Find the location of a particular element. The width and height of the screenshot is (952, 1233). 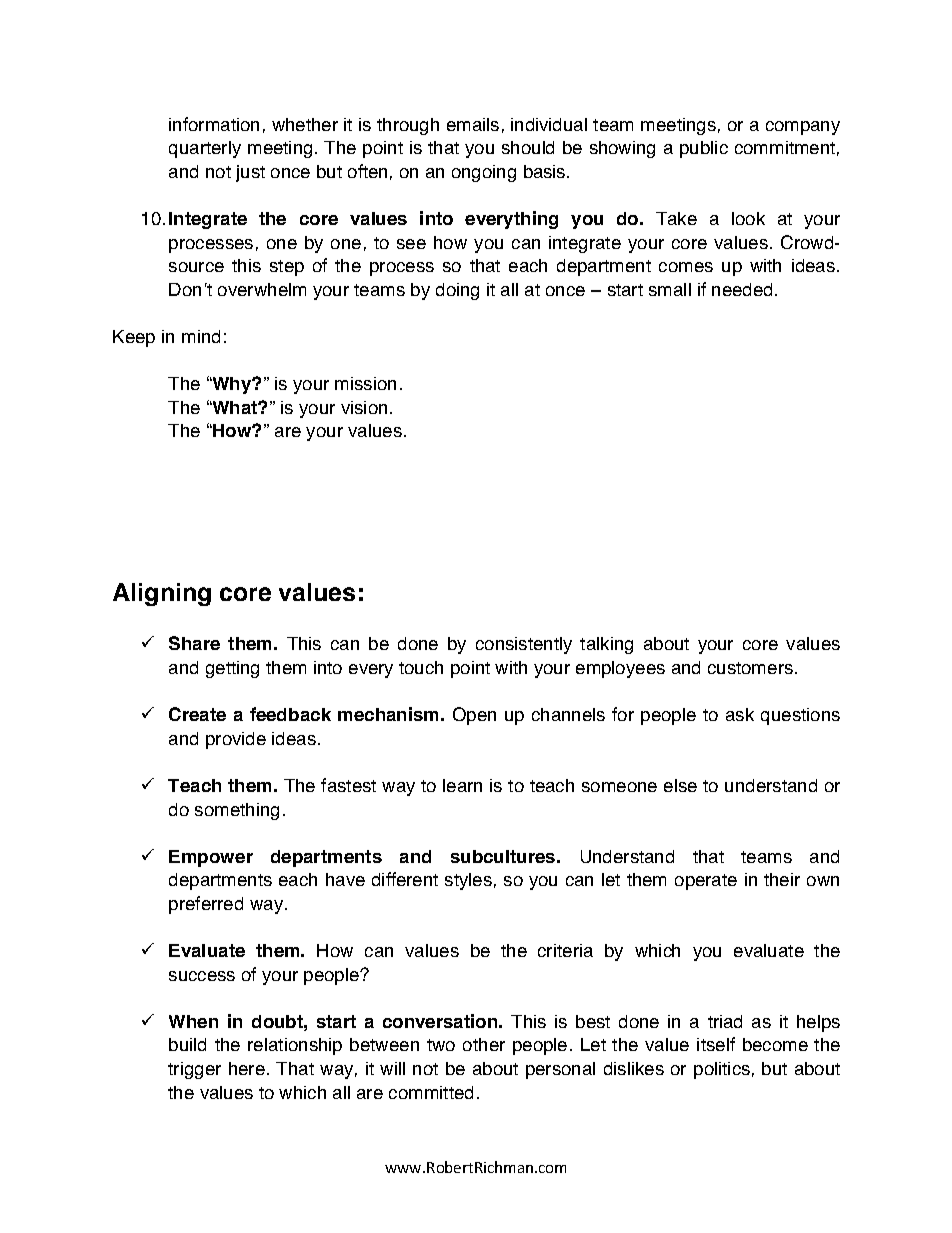

trigger is located at coordinates (194, 1070).
